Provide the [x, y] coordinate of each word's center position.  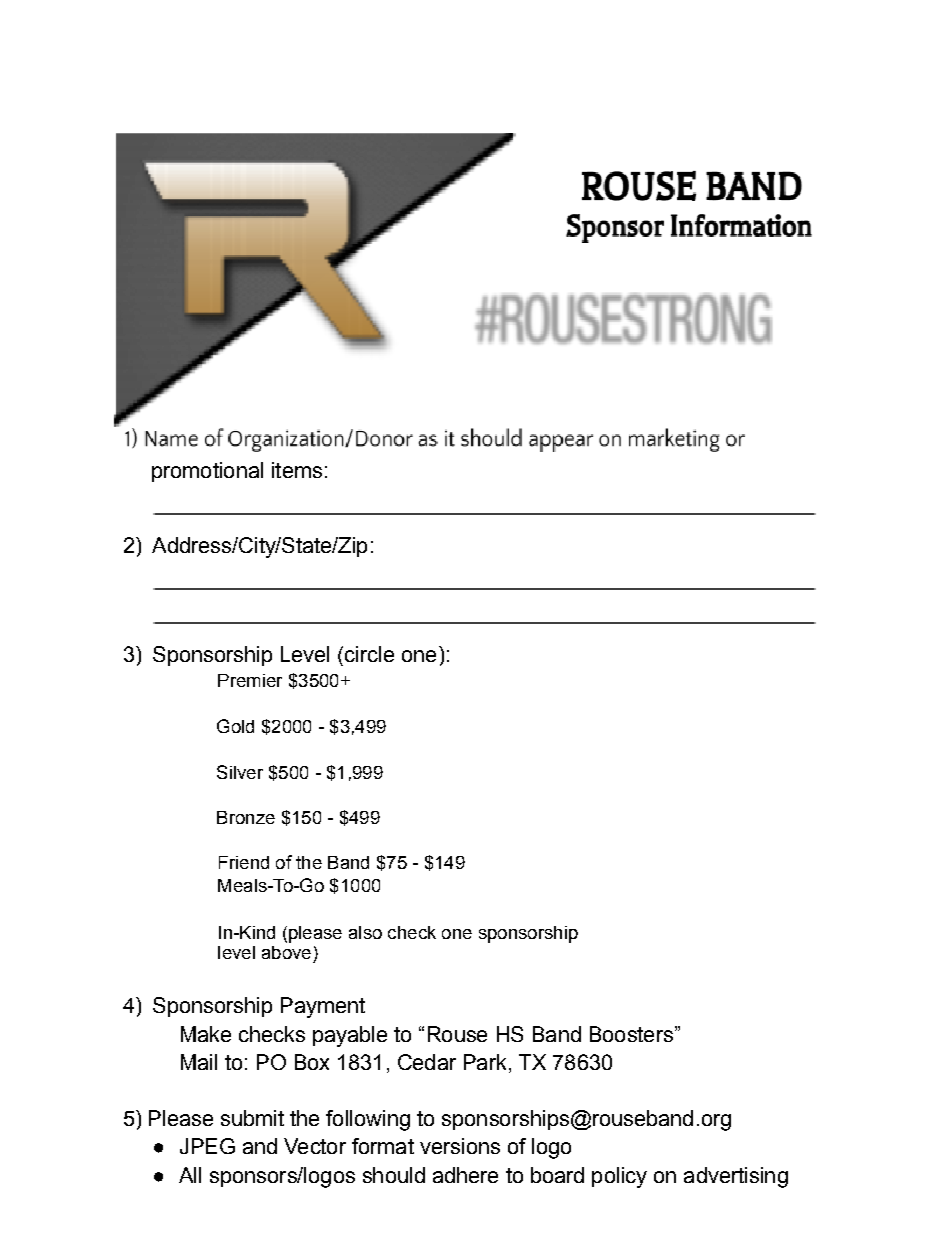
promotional [207, 472]
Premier [250, 680]
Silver [240, 772]
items [297, 470]
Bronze [246, 817]
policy [619, 1177]
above [286, 950]
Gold [235, 726]
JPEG [207, 1146]
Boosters [631, 1034]
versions [460, 1146]
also [365, 932]
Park [485, 1062]
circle [369, 654]
